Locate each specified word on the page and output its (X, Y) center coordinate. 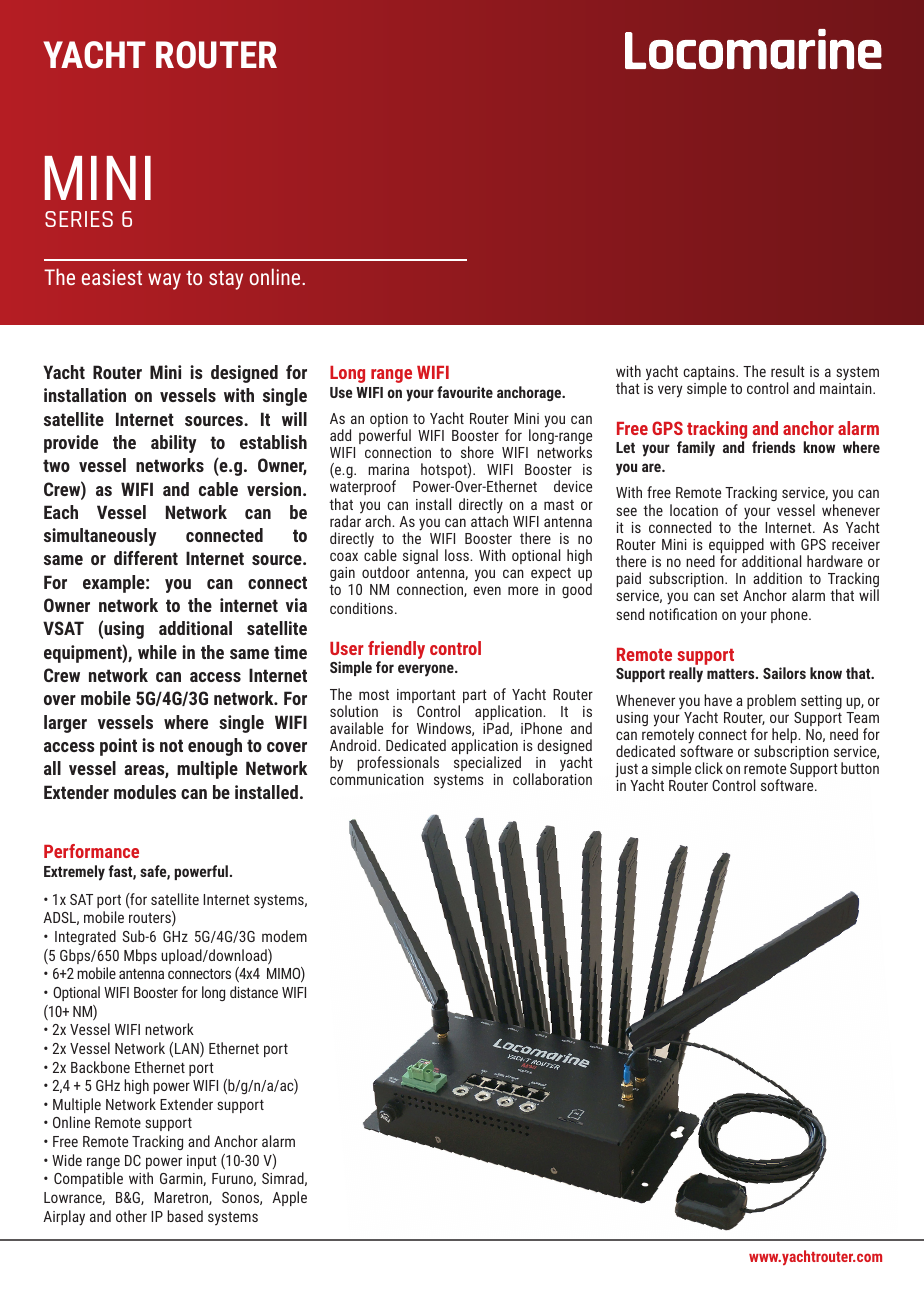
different (146, 558)
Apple (289, 1198)
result (788, 371)
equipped (736, 547)
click (709, 768)
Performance (91, 851)
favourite (465, 392)
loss (458, 555)
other (131, 1216)
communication (377, 779)
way (164, 281)
